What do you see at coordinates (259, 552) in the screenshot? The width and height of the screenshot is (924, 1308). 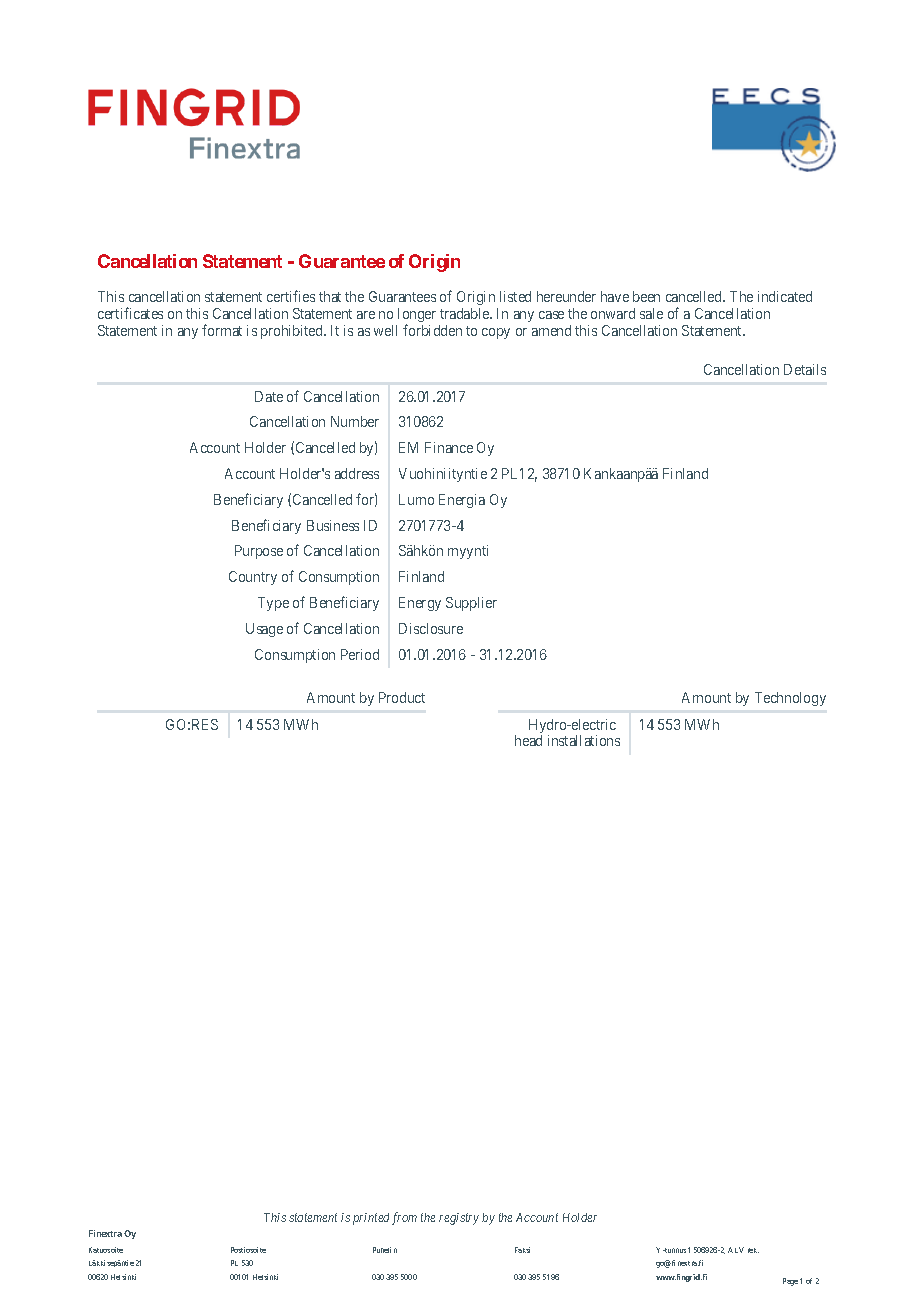 I see `Purpose` at bounding box center [259, 552].
